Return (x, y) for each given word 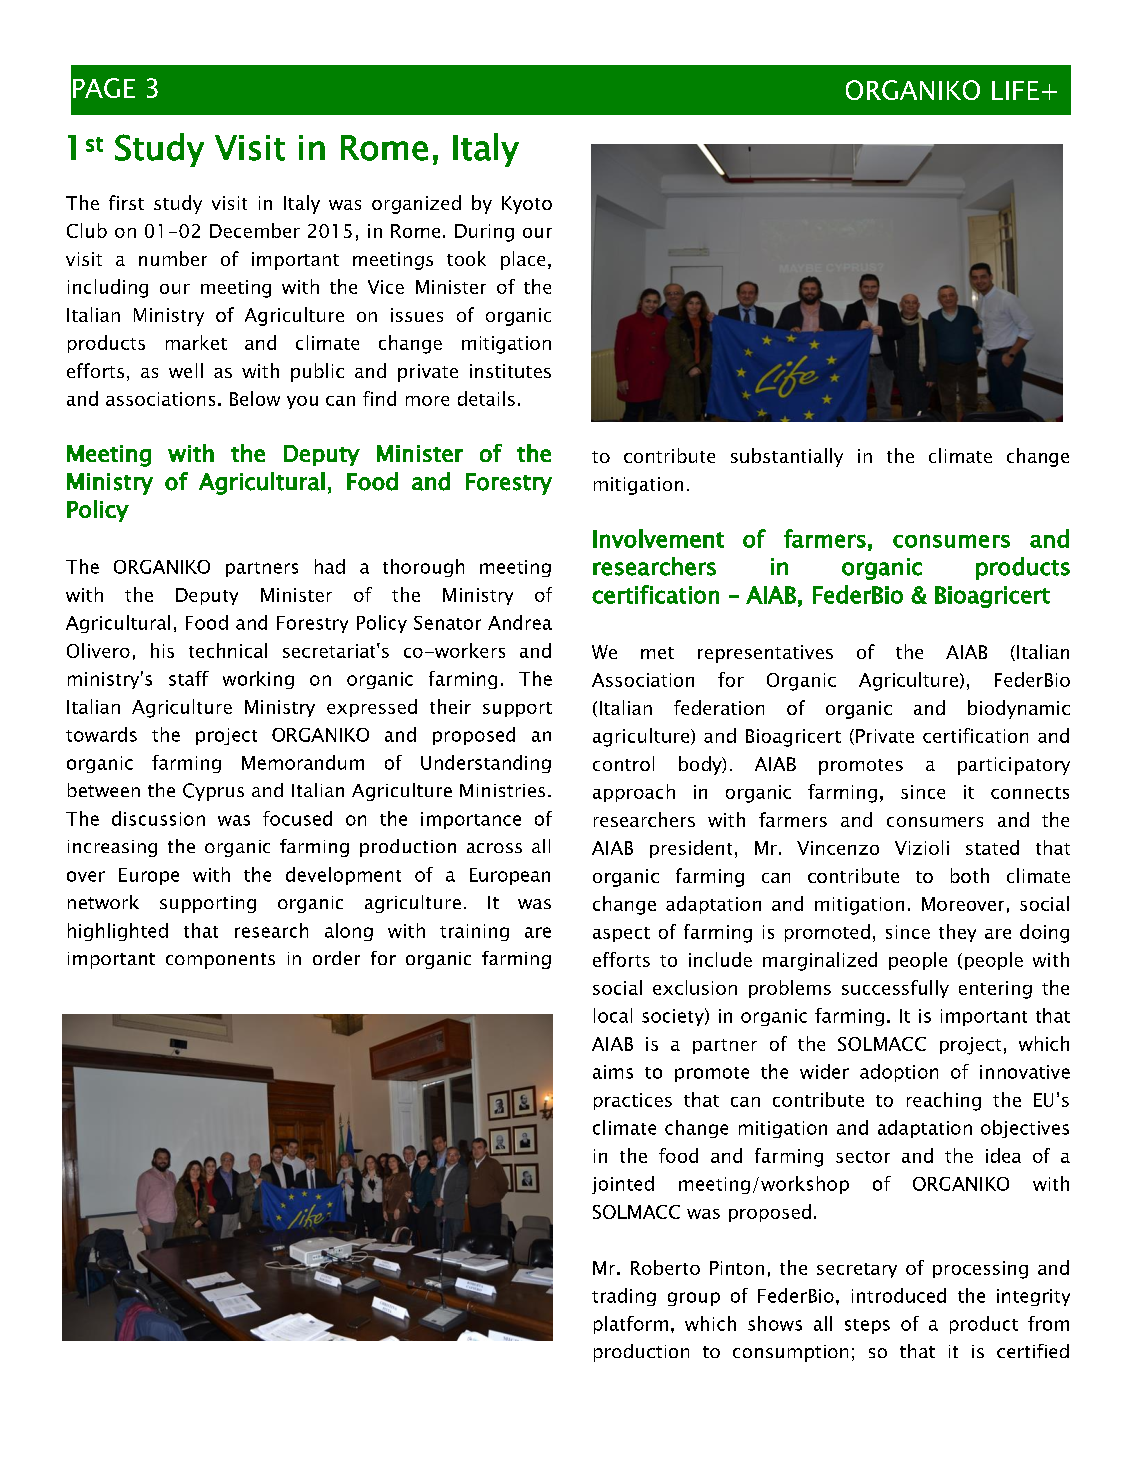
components (220, 961)
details (486, 398)
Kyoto (527, 205)
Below (255, 398)
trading (624, 1297)
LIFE (1015, 90)
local (613, 1015)
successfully (895, 989)
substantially (787, 457)
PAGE (104, 88)
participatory (1014, 766)
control (623, 763)
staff (189, 678)
